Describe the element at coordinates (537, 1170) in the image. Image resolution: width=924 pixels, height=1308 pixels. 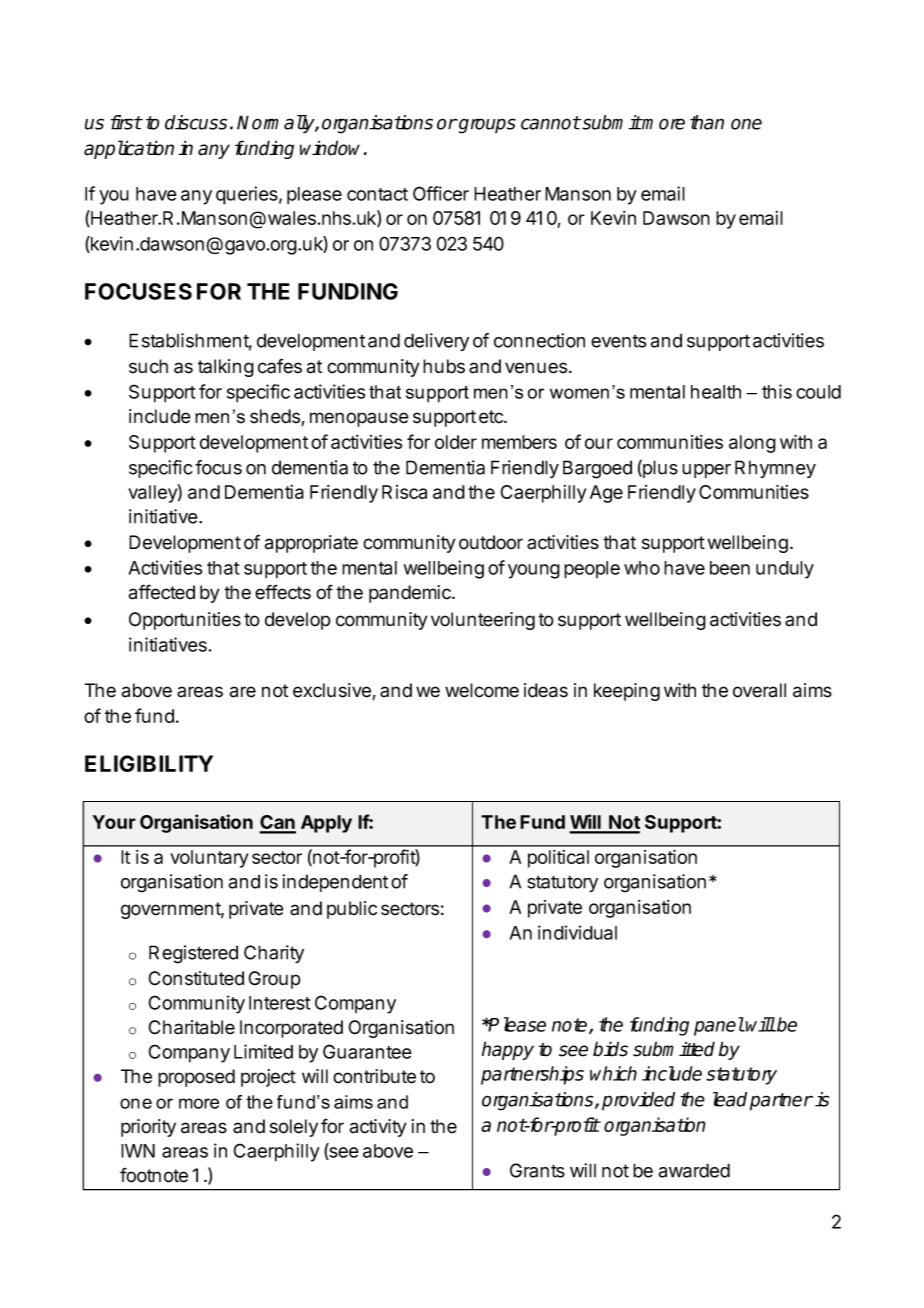
I see `Grants` at that location.
